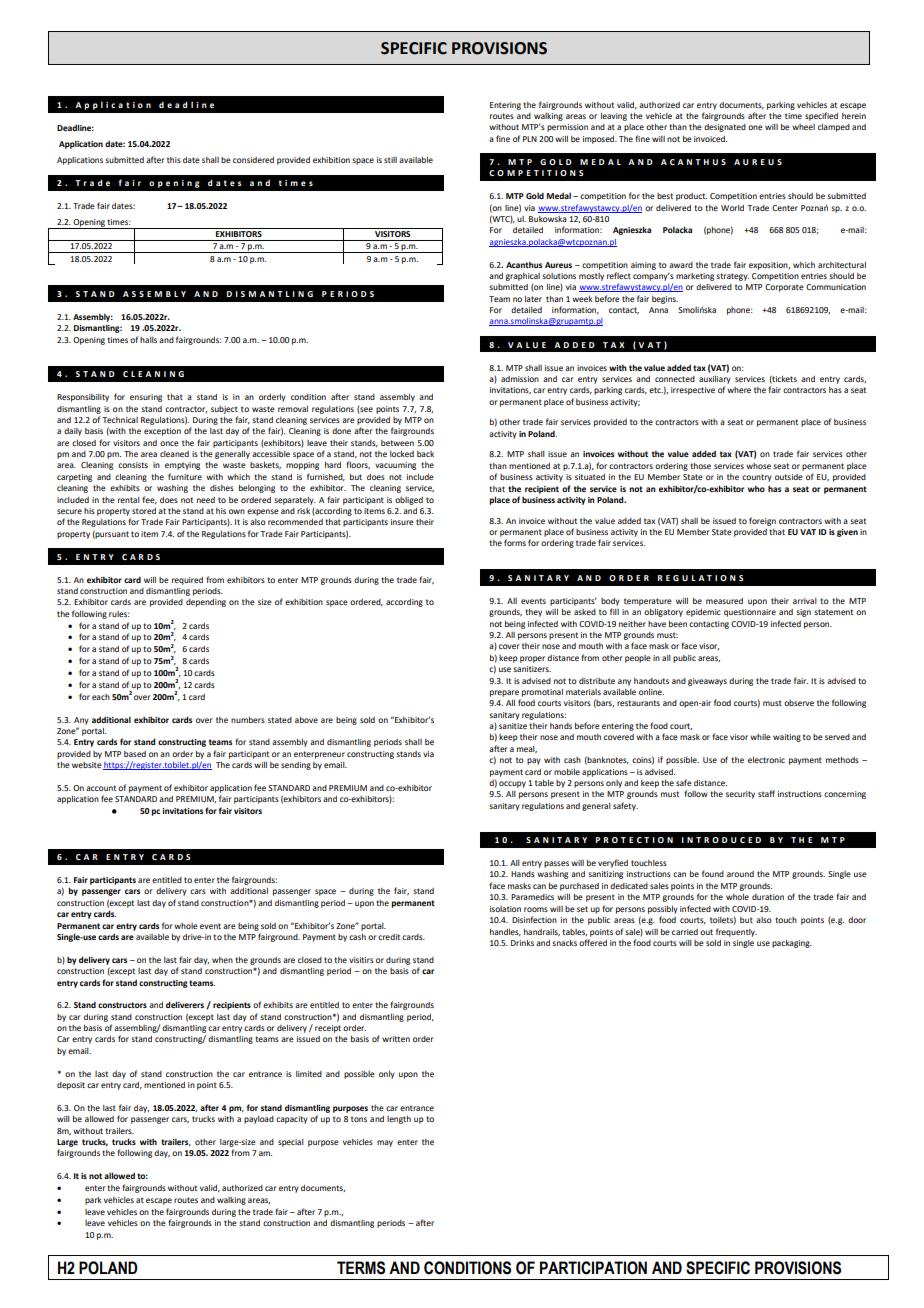  I want to click on wheel, so click(803, 127).
